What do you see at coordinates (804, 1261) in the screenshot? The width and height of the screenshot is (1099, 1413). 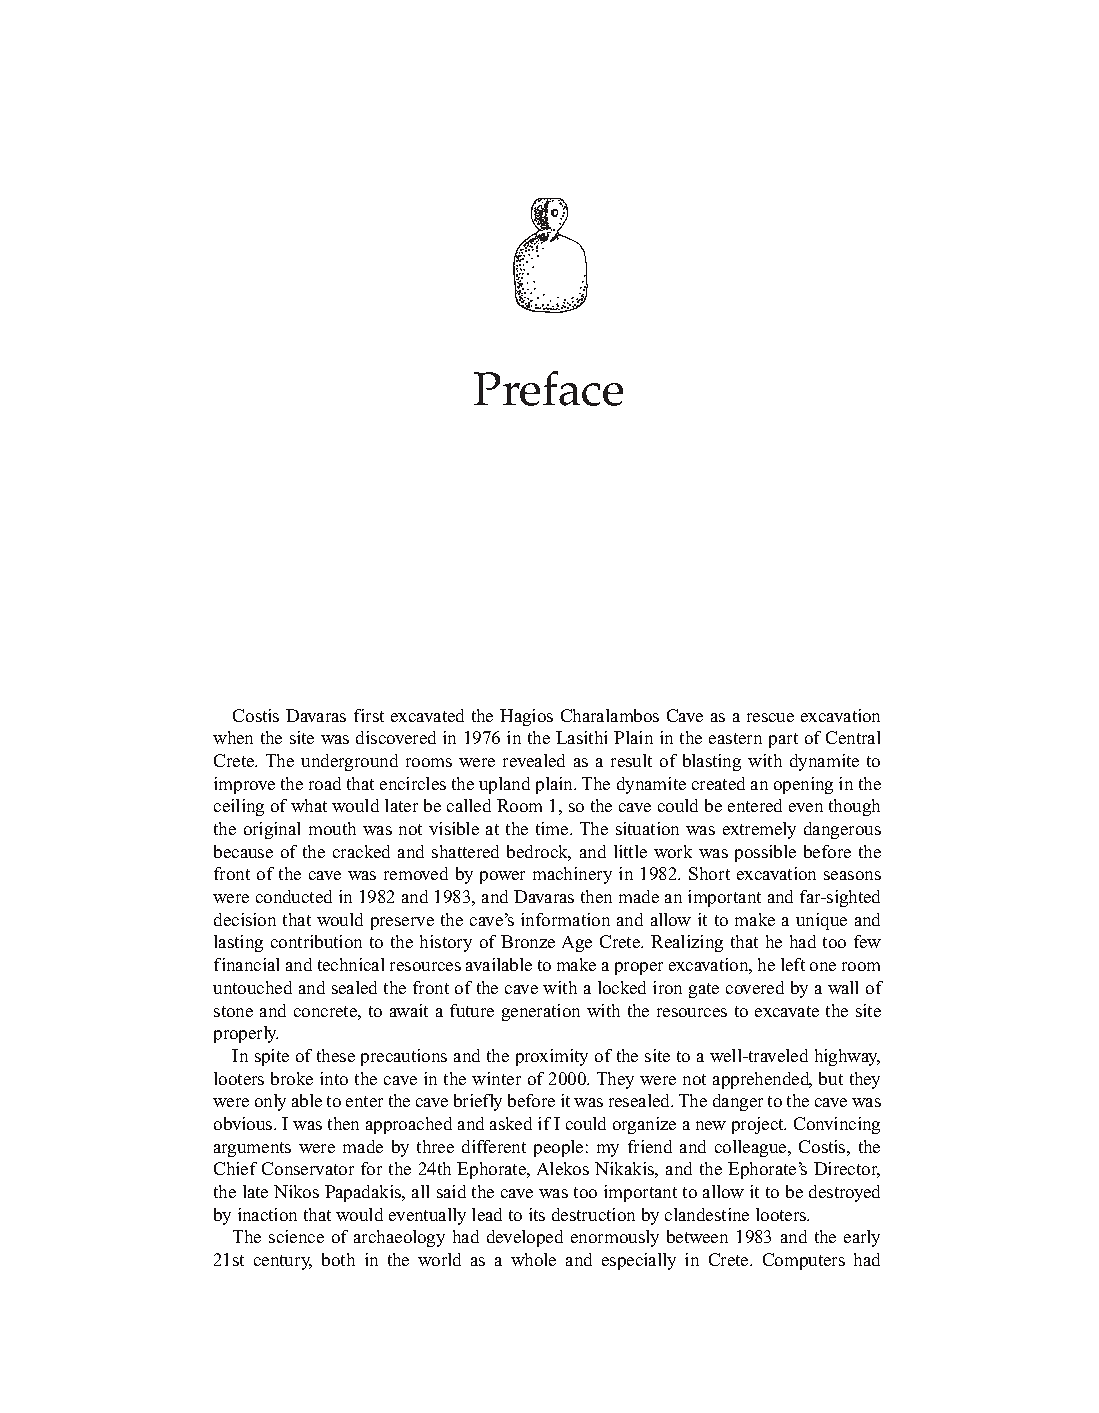 I see `Computers` at bounding box center [804, 1261].
